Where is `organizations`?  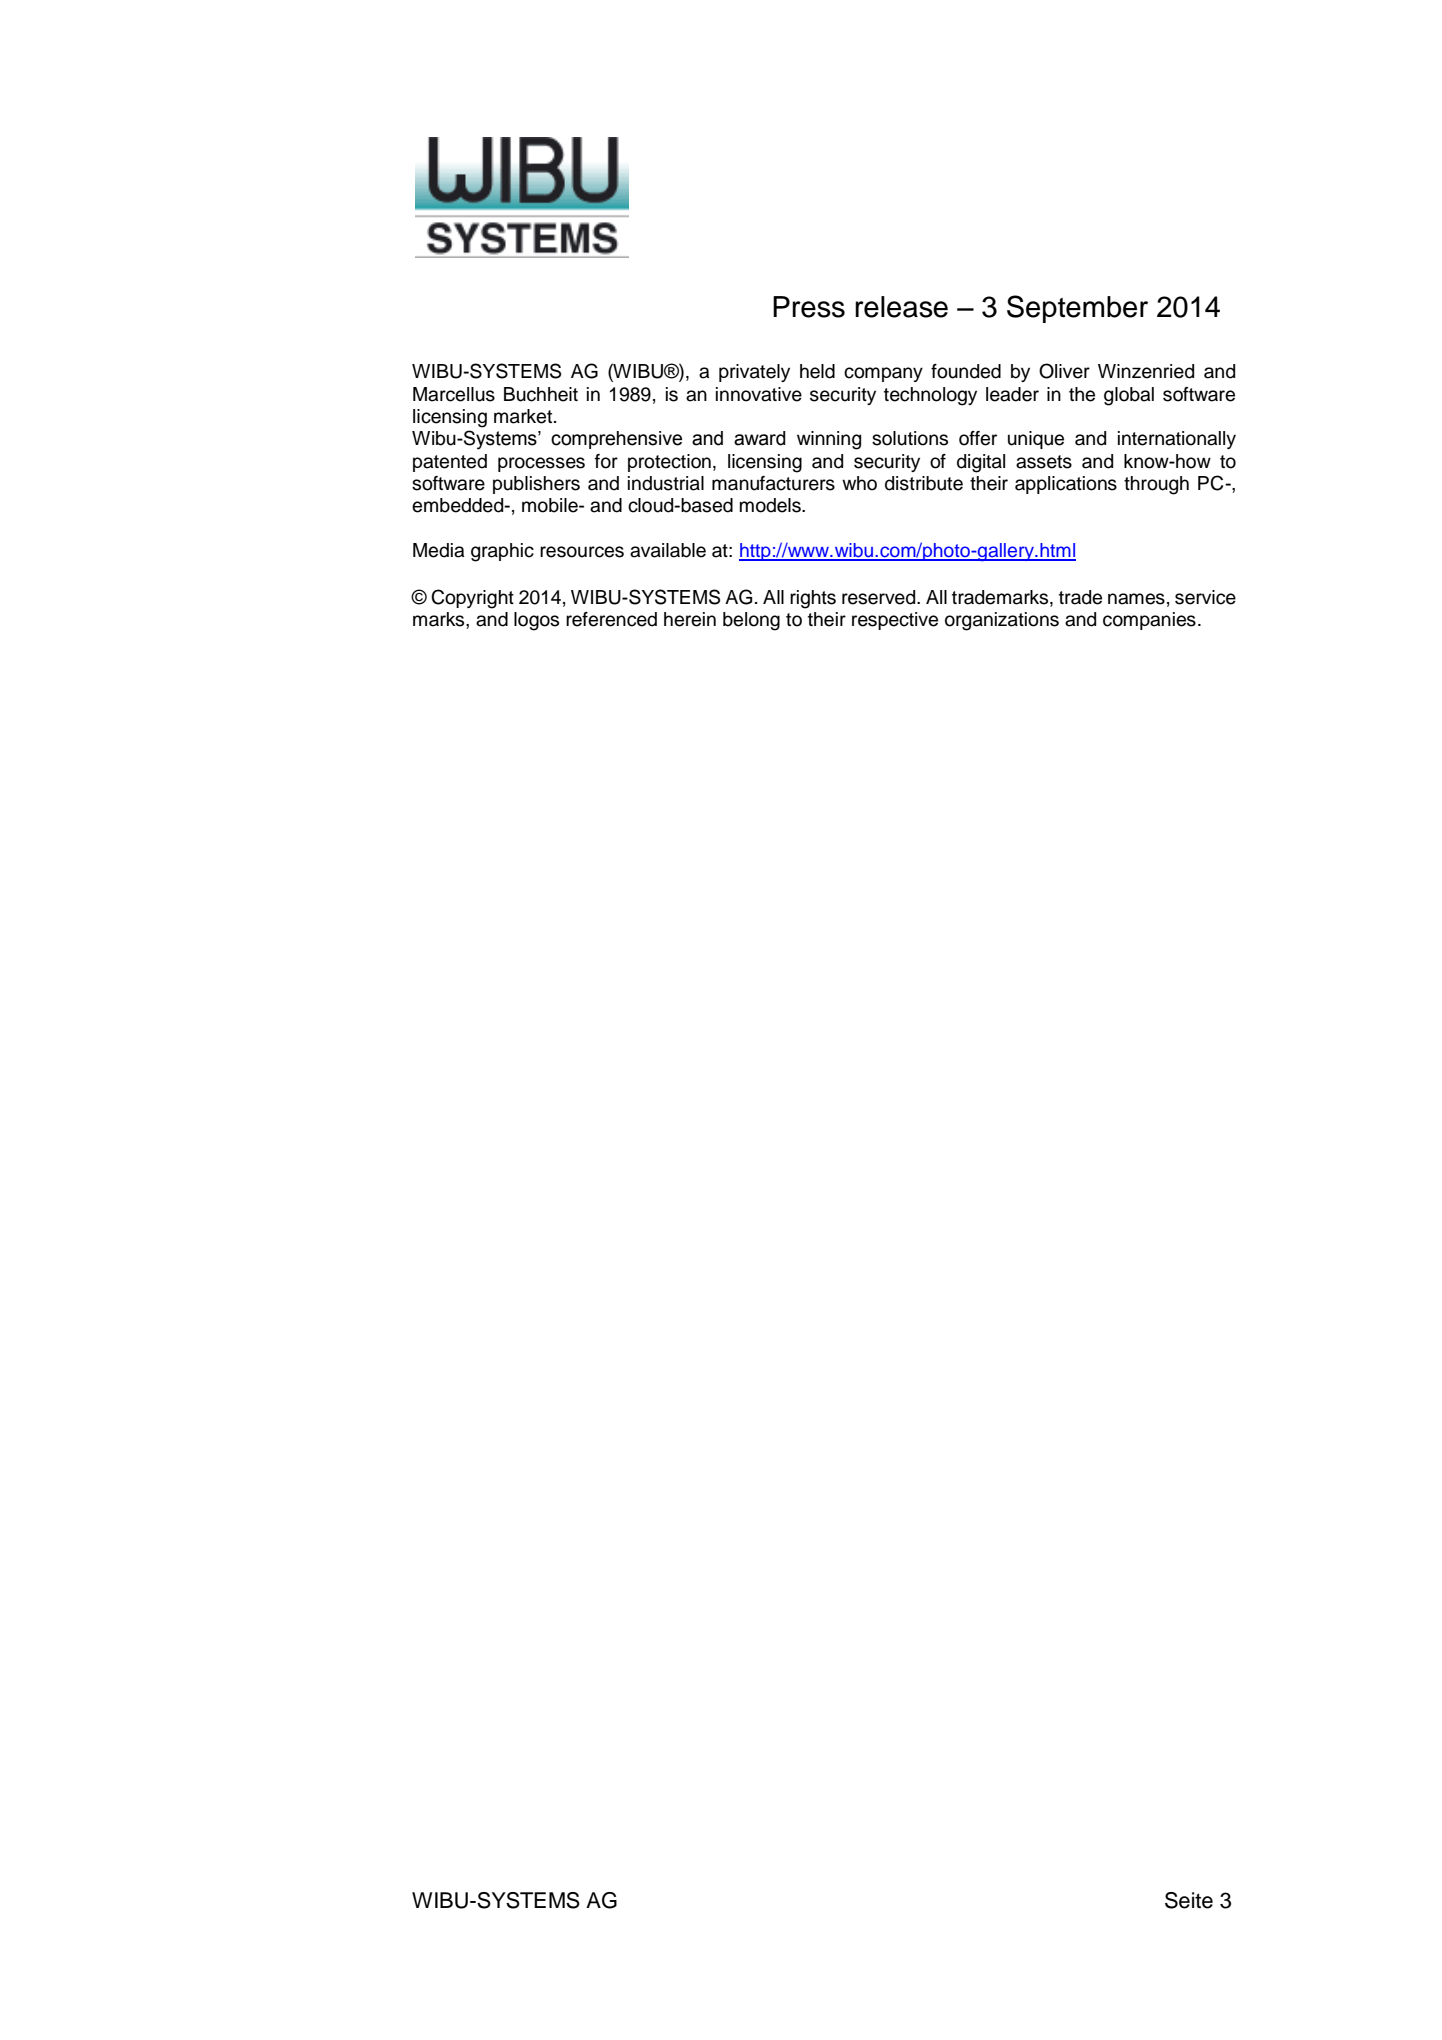
organizations is located at coordinates (1002, 621).
